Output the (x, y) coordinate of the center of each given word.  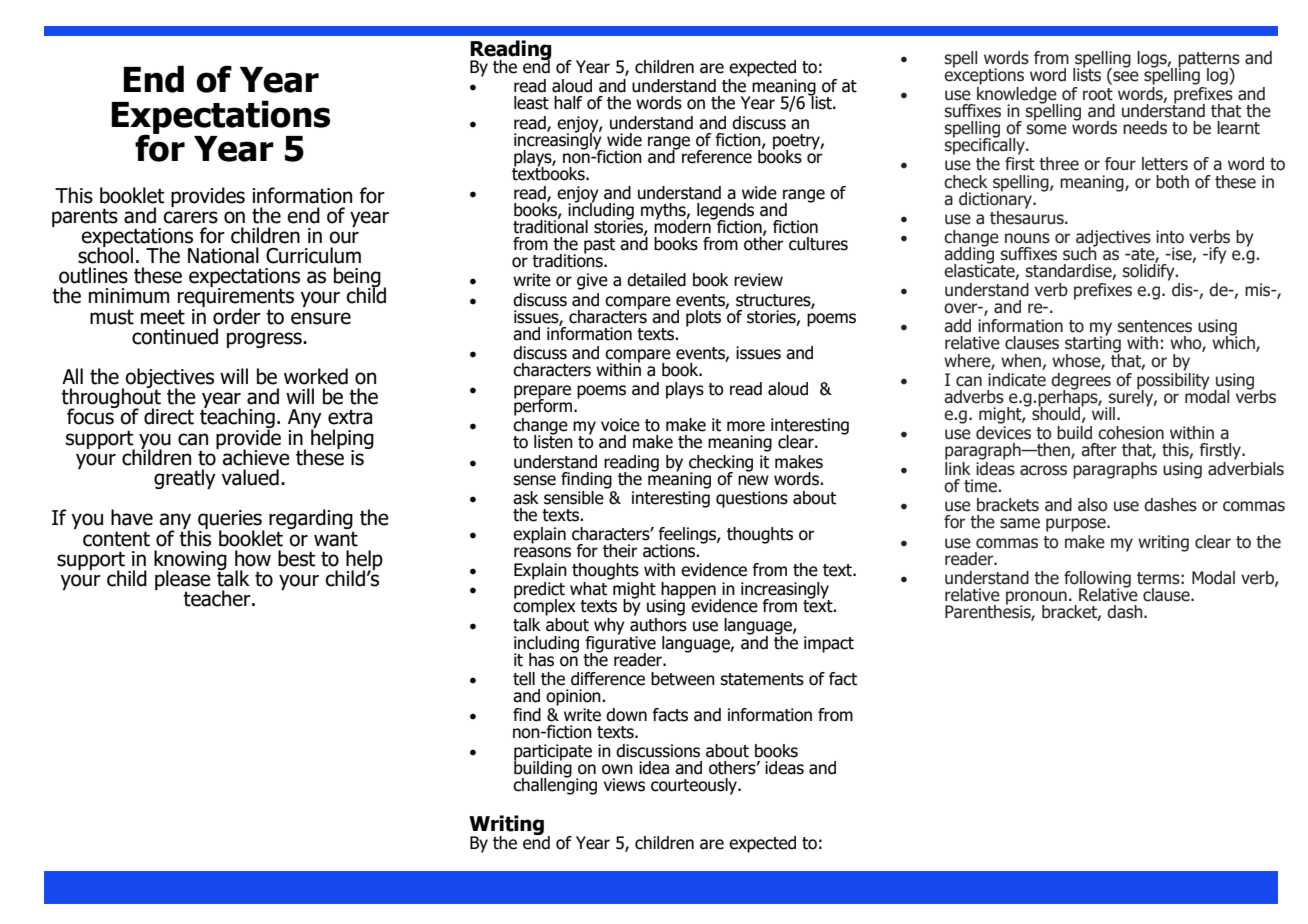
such (1080, 252)
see (1125, 77)
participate (553, 753)
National (223, 255)
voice (620, 425)
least (531, 103)
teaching (237, 418)
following (1097, 580)
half (568, 103)
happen (688, 591)
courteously (695, 786)
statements (762, 679)
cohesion (1131, 433)
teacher (218, 598)
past (599, 246)
